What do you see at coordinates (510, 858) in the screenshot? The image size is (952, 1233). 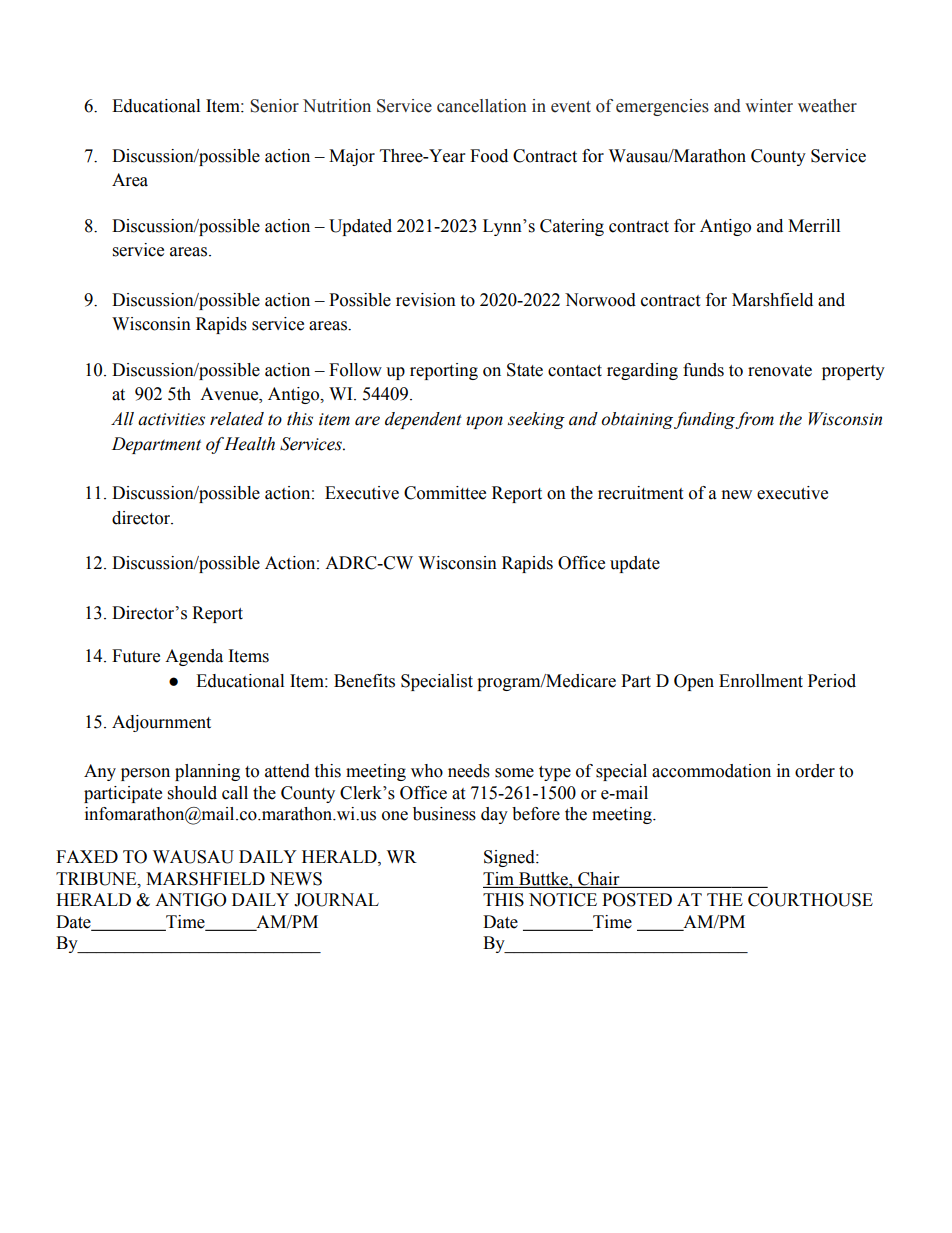 I see `Signed` at bounding box center [510, 858].
